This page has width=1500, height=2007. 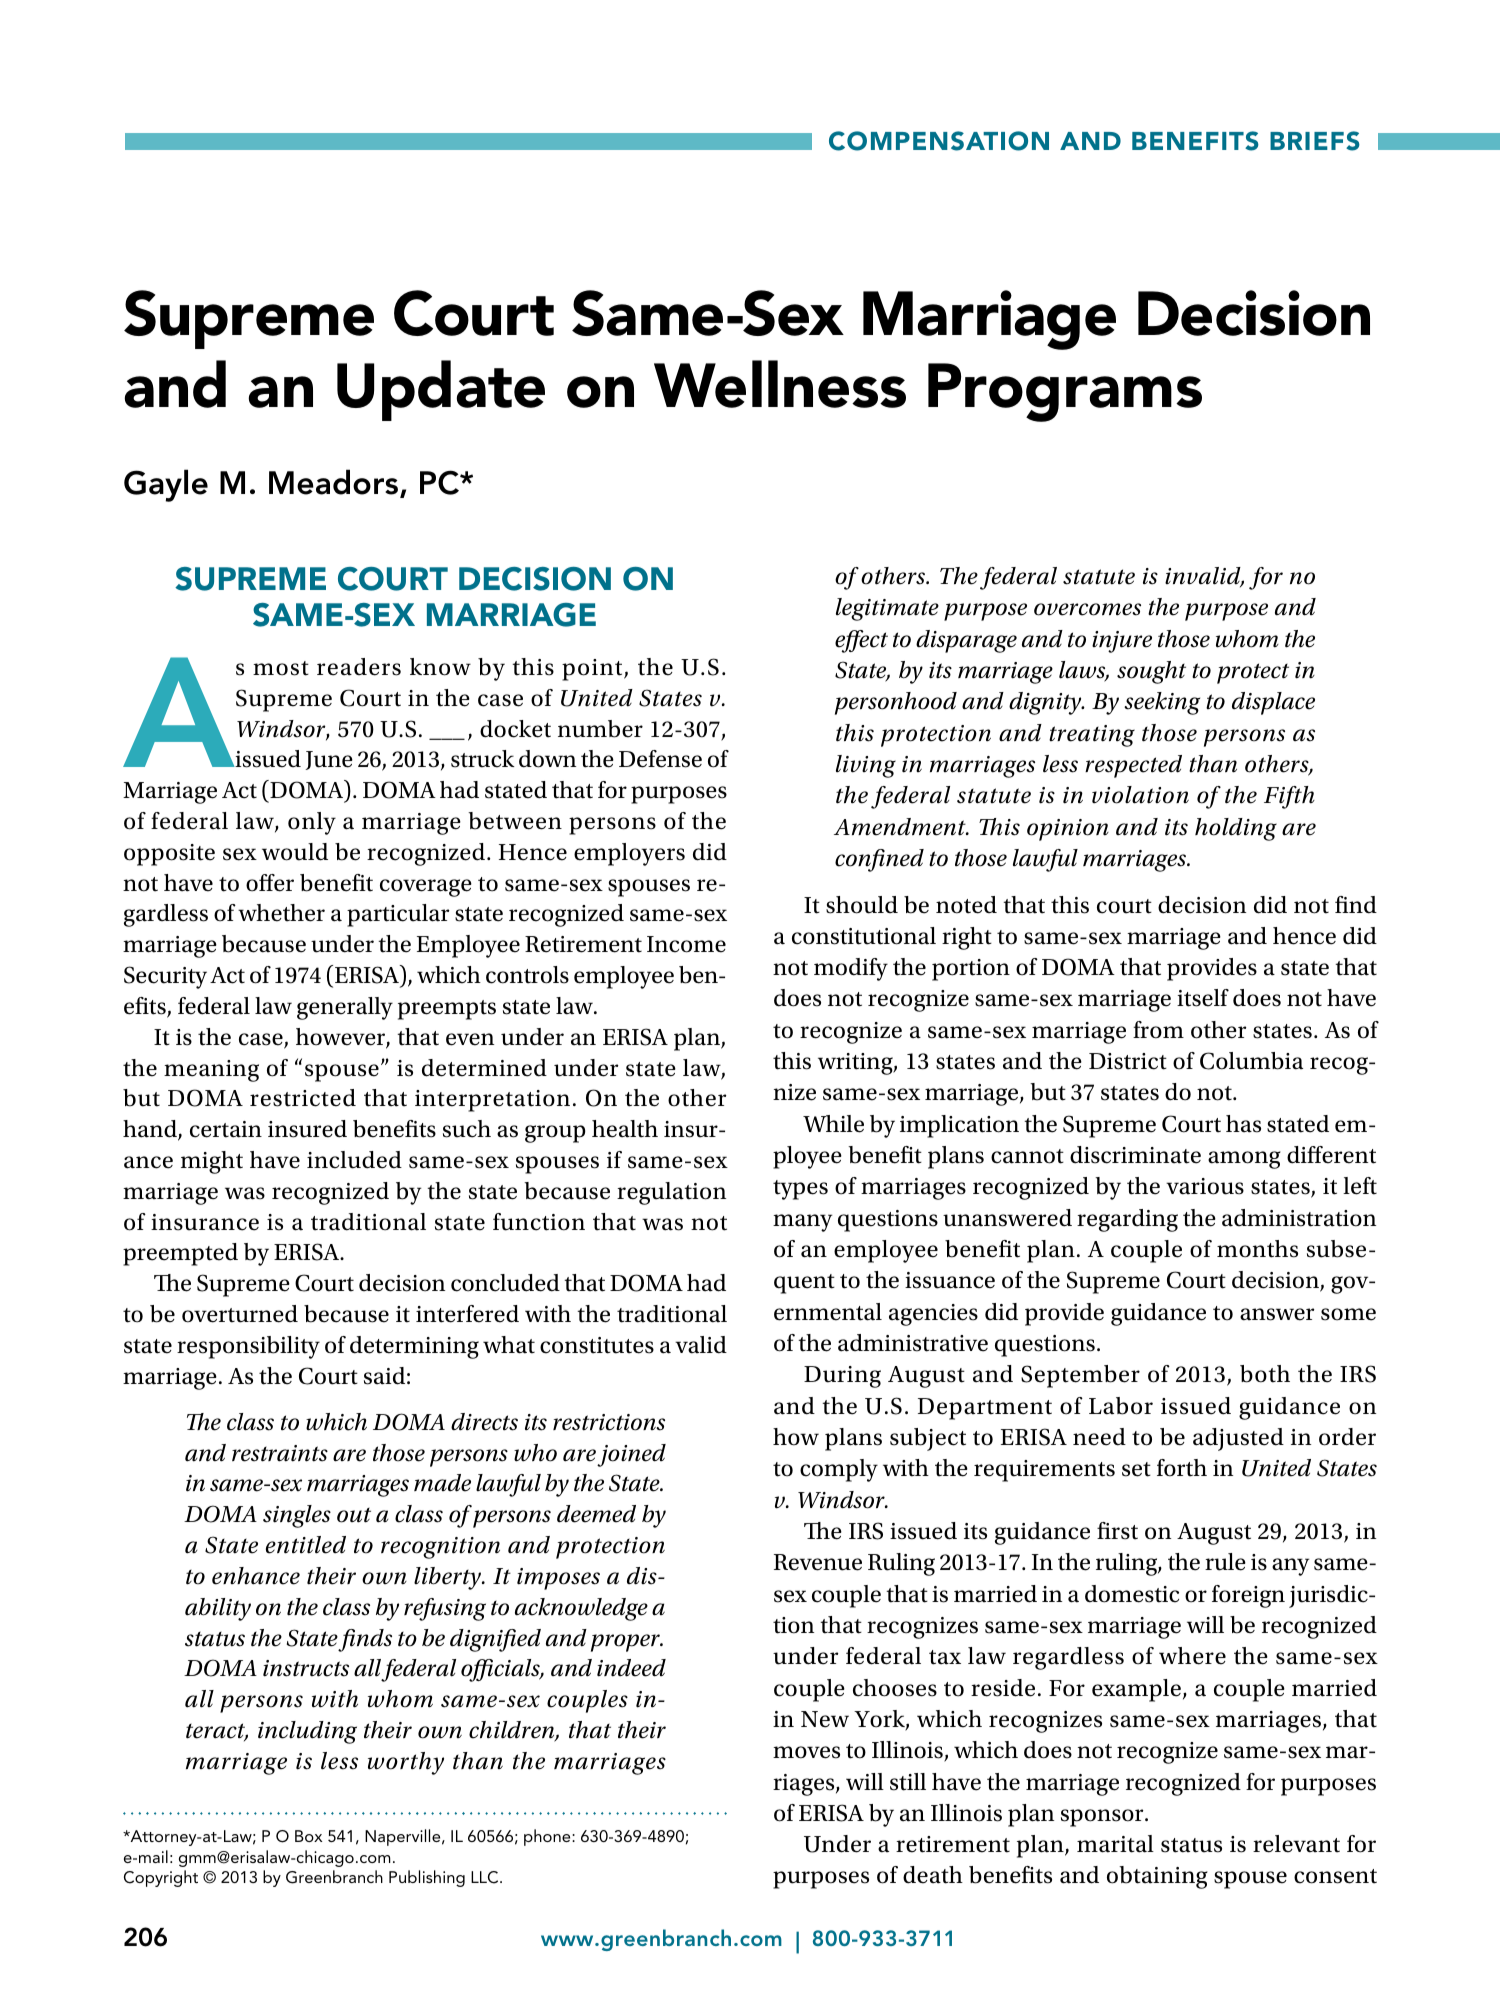 What do you see at coordinates (345, 1008) in the page?
I see `generally` at bounding box center [345, 1008].
